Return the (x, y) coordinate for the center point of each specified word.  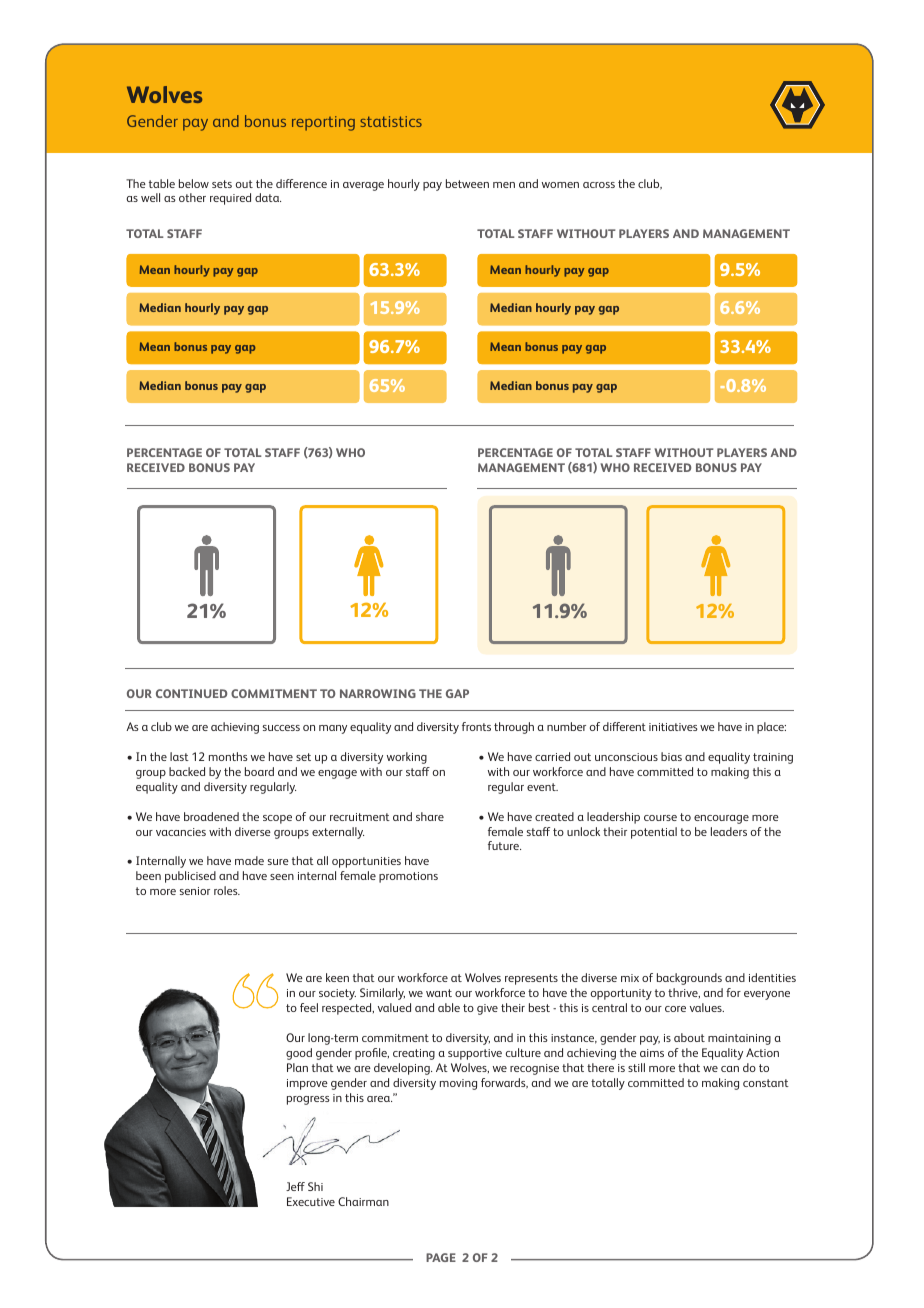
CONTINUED (191, 693)
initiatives (673, 727)
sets (222, 184)
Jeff (295, 1186)
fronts (476, 726)
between (467, 183)
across (599, 185)
